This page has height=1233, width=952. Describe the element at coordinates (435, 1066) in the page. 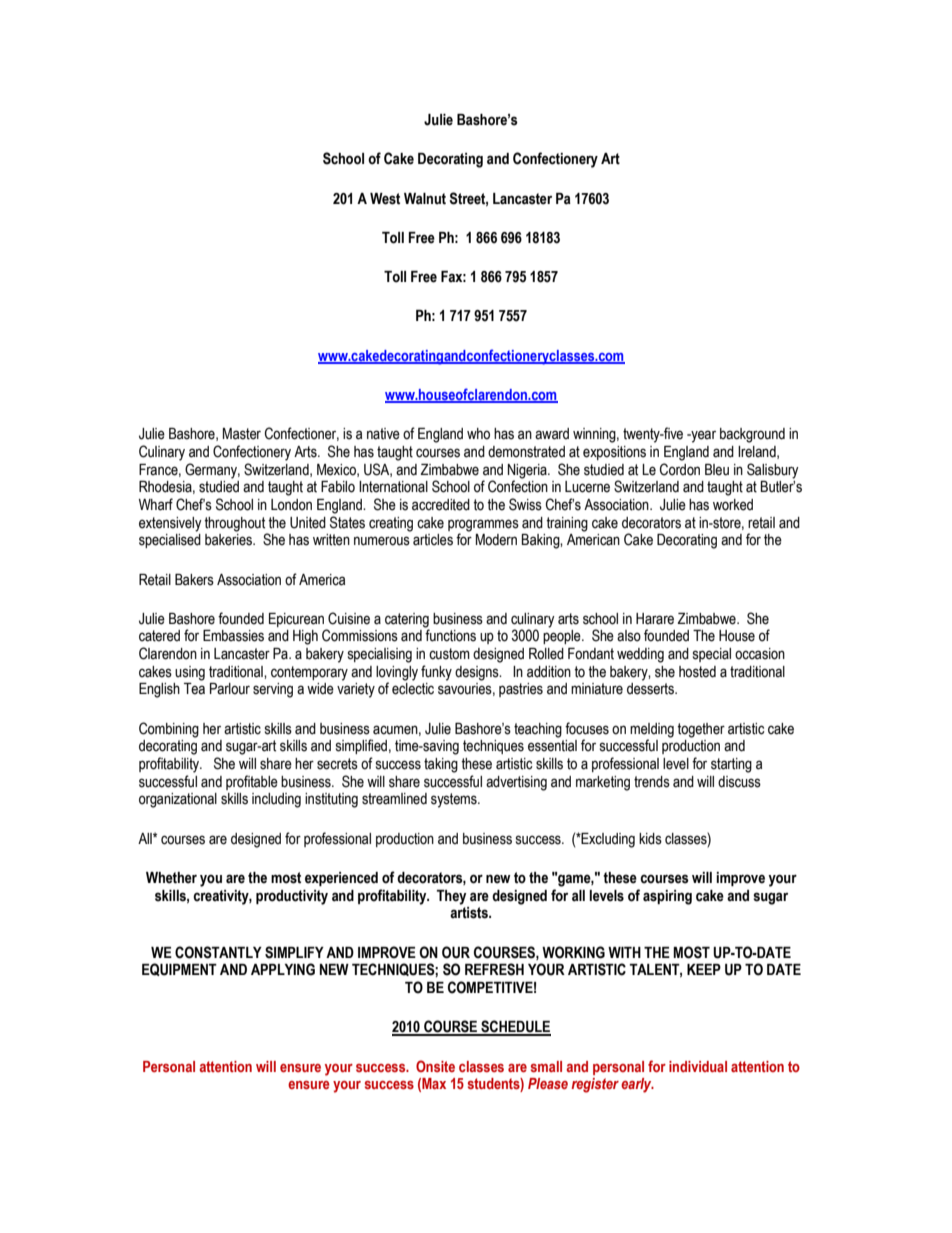

I see `Onsite` at that location.
